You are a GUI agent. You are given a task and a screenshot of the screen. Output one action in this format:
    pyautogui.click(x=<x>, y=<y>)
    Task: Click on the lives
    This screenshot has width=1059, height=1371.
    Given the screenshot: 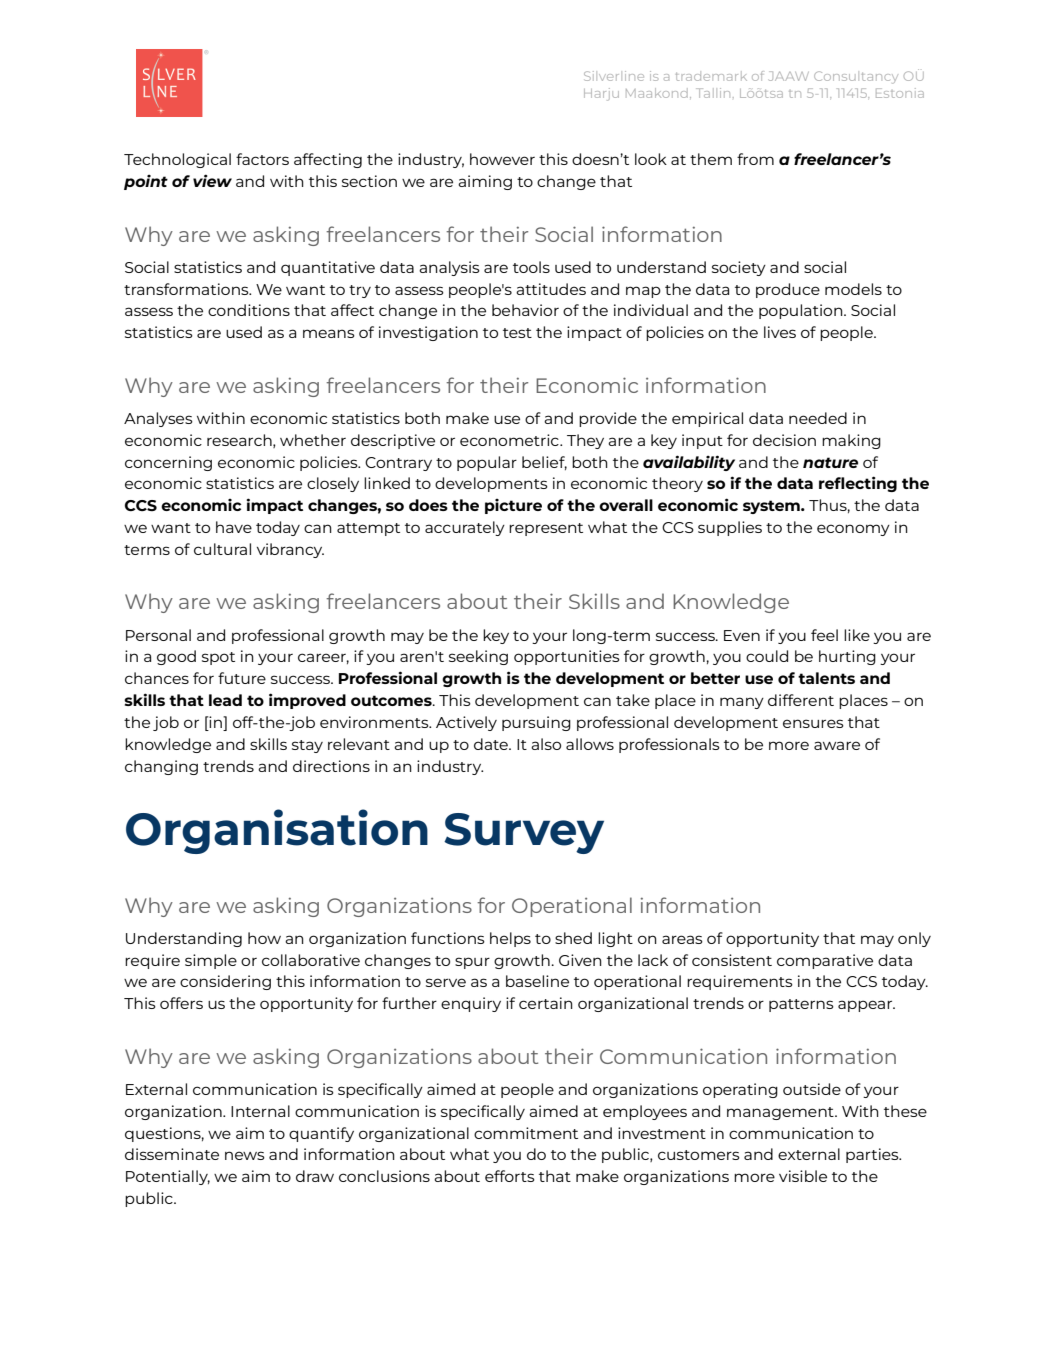 What is the action you would take?
    pyautogui.click(x=780, y=332)
